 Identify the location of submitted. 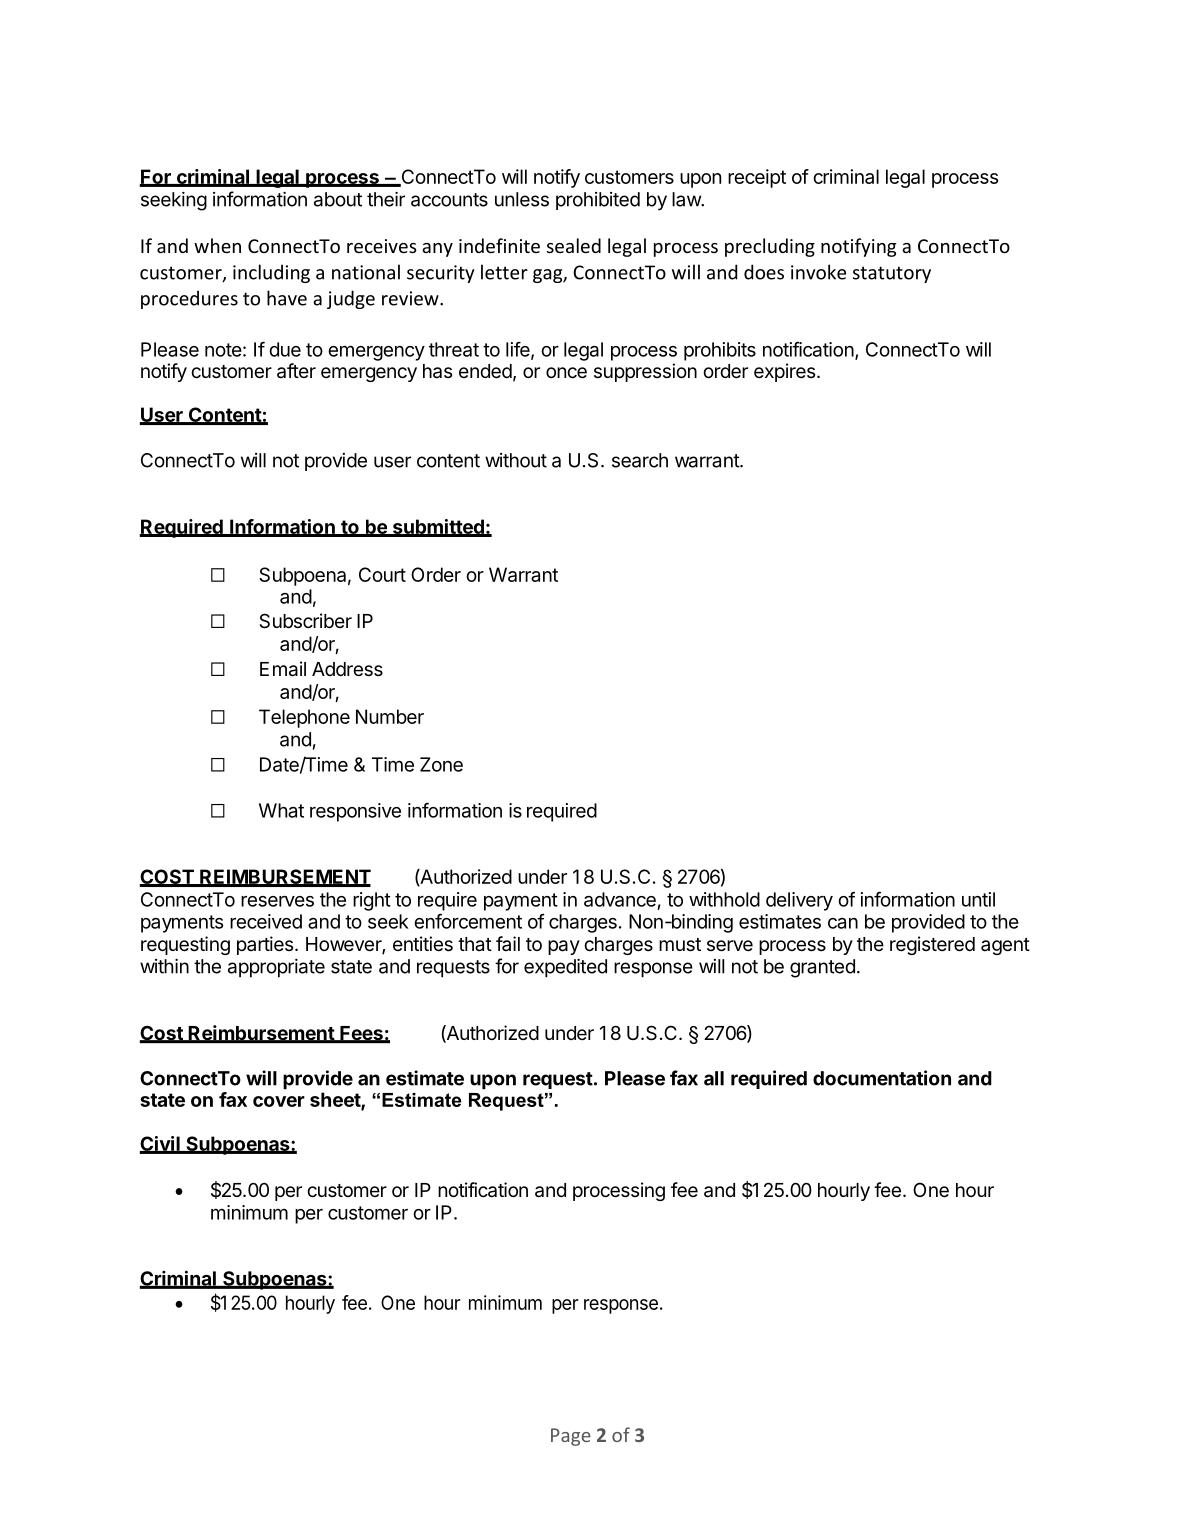
(438, 527).
